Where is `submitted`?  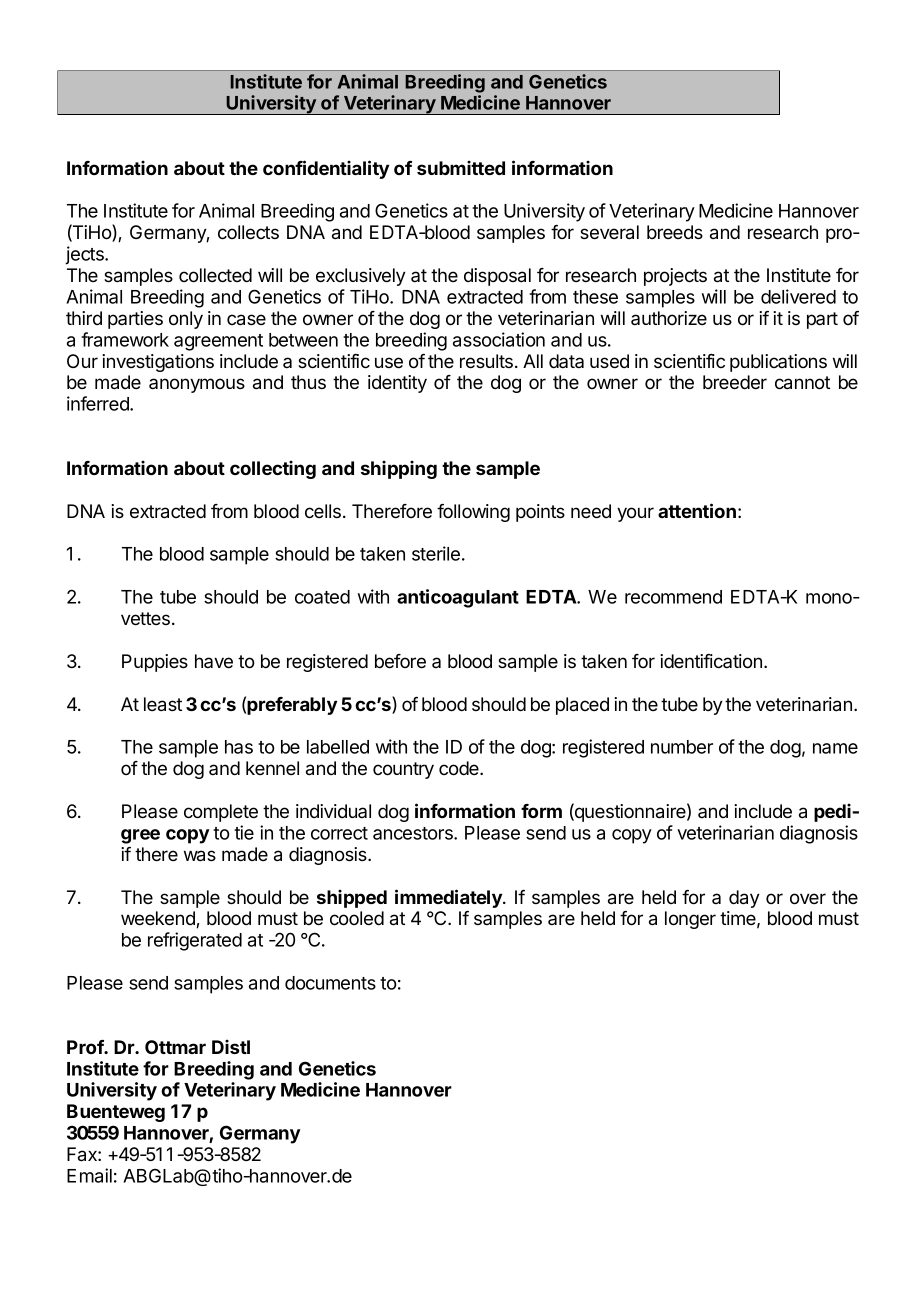 submitted is located at coordinates (461, 168).
